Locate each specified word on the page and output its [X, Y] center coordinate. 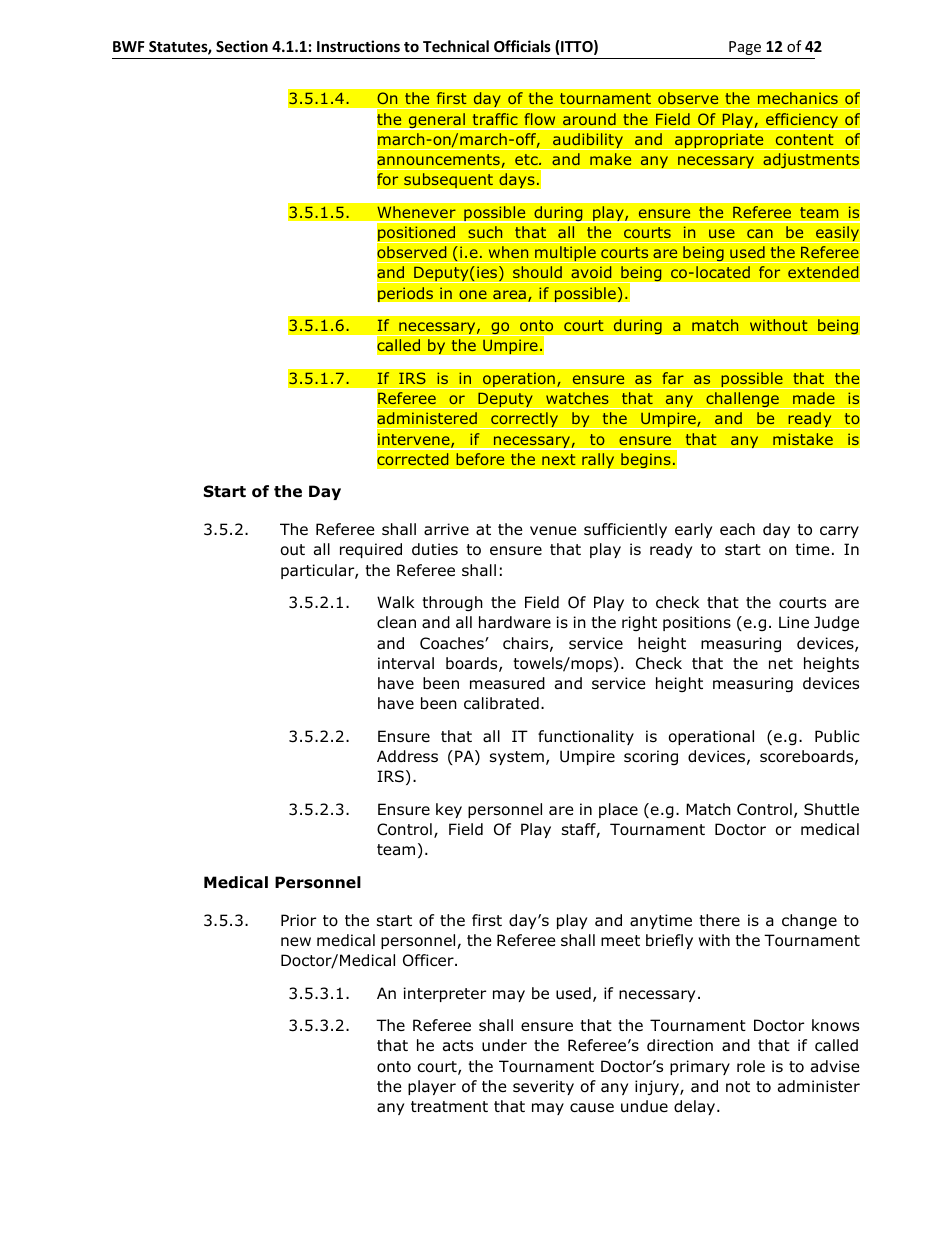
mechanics [798, 98]
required [371, 550]
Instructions [358, 46]
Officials [522, 46]
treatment [449, 1107]
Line [794, 622]
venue [553, 530]
